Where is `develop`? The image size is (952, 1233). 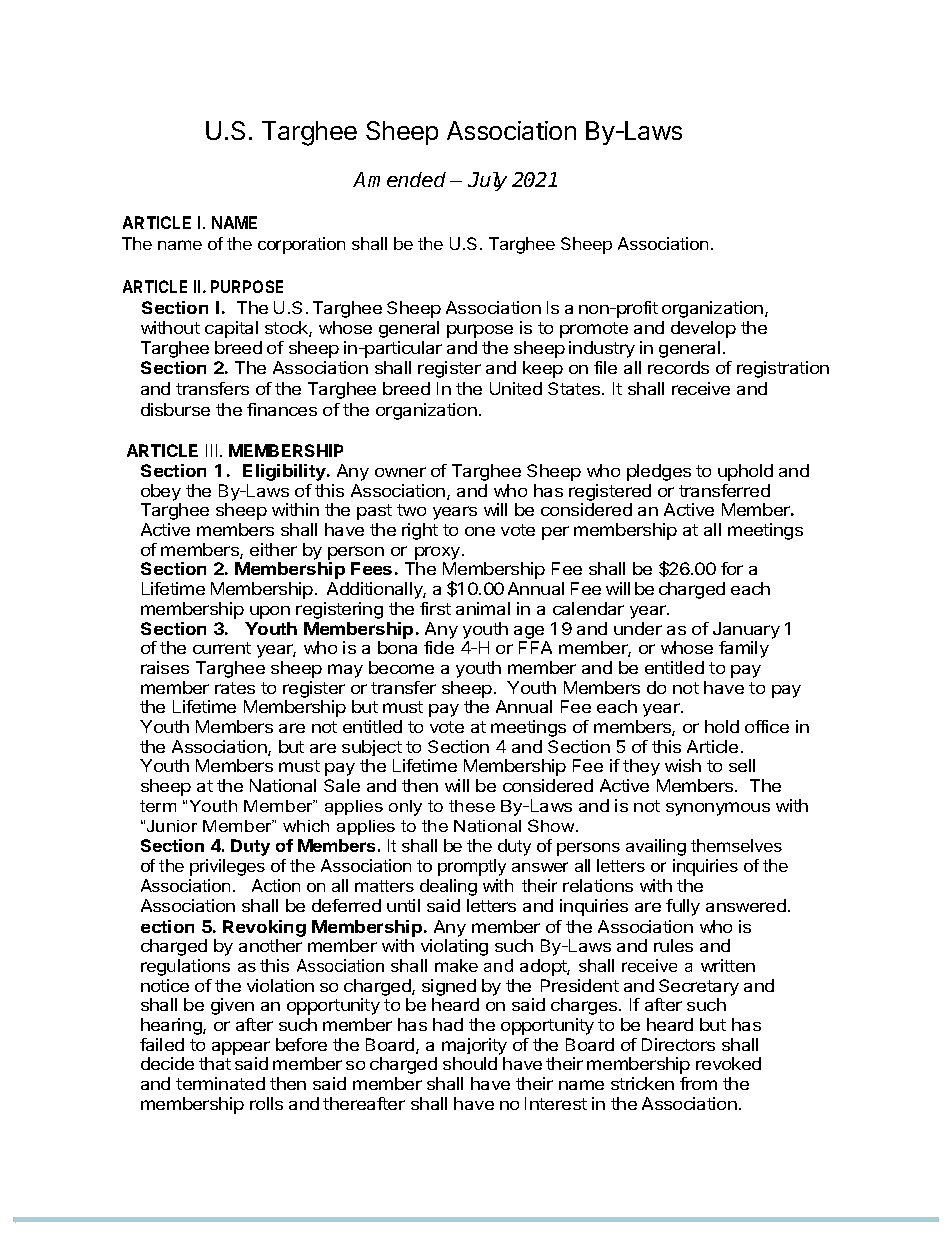
develop is located at coordinates (703, 329).
